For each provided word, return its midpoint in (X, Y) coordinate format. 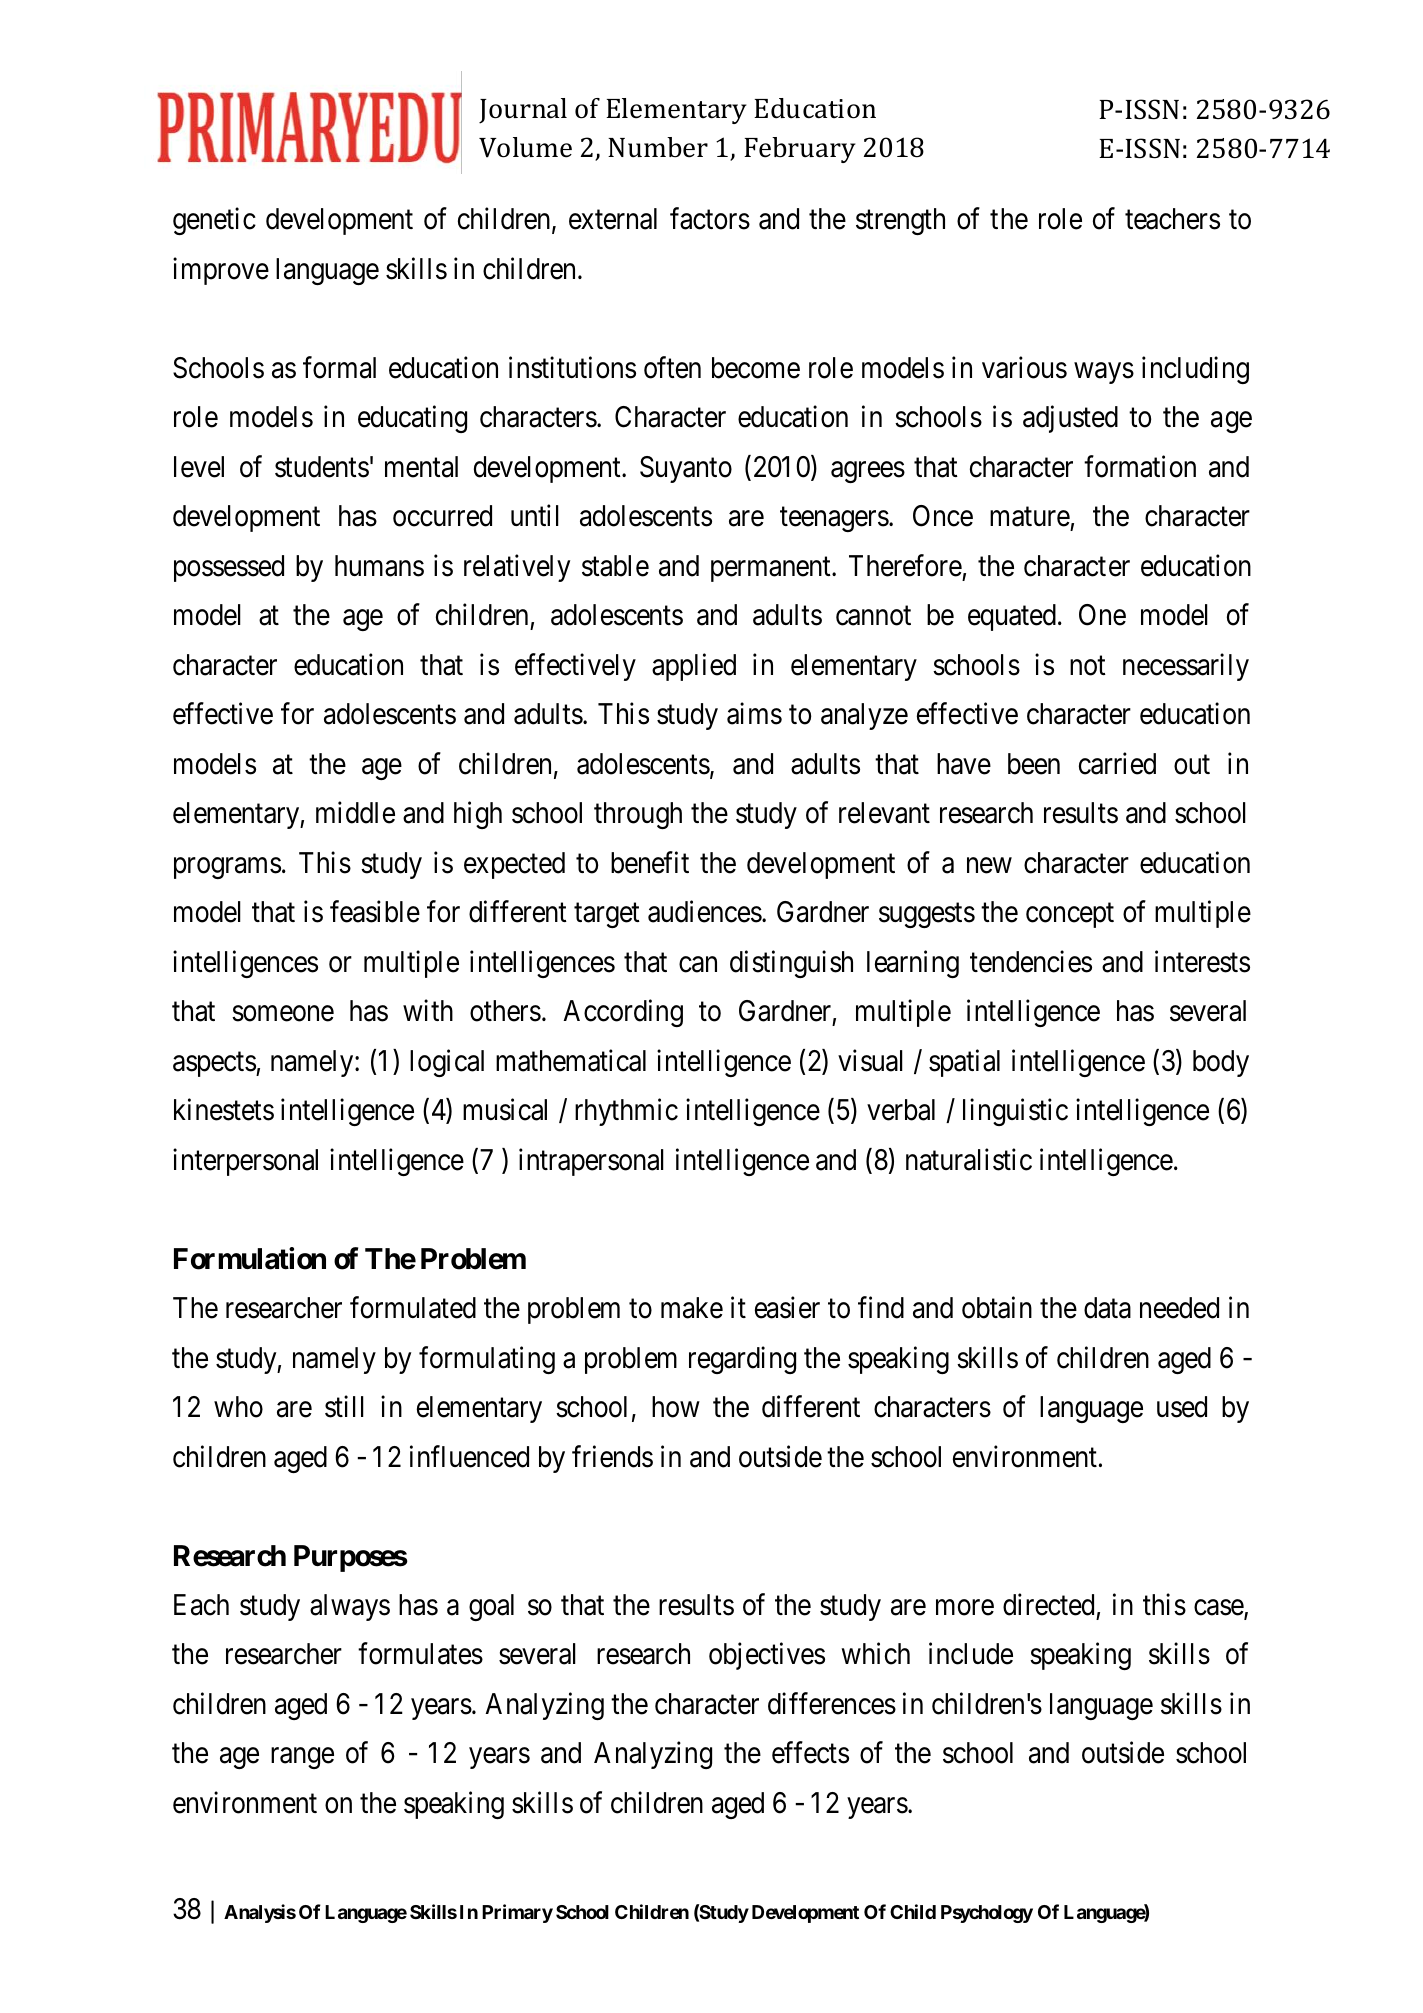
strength (900, 221)
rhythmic (626, 1112)
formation (1140, 466)
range (302, 1758)
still (344, 1407)
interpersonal (245, 1162)
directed (1048, 1605)
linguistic (1015, 1112)
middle (355, 812)
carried (1117, 763)
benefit (650, 862)
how (676, 1407)
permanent (772, 569)
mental (421, 467)
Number (658, 147)
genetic (214, 221)
